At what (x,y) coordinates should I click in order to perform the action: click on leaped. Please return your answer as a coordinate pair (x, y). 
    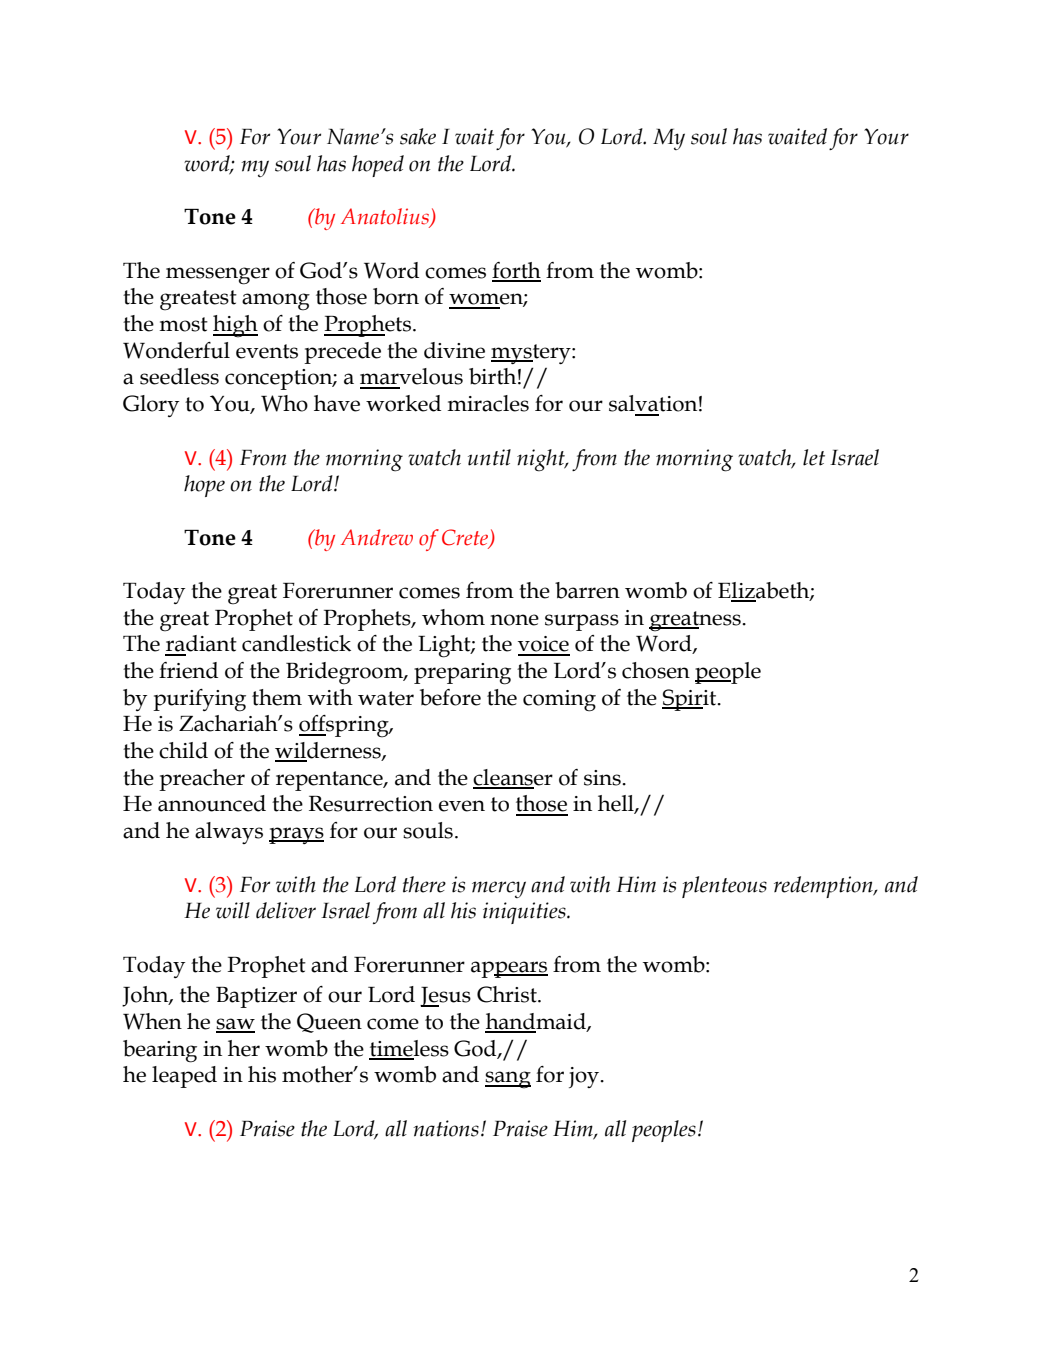
    Looking at the image, I should click on (184, 1077).
